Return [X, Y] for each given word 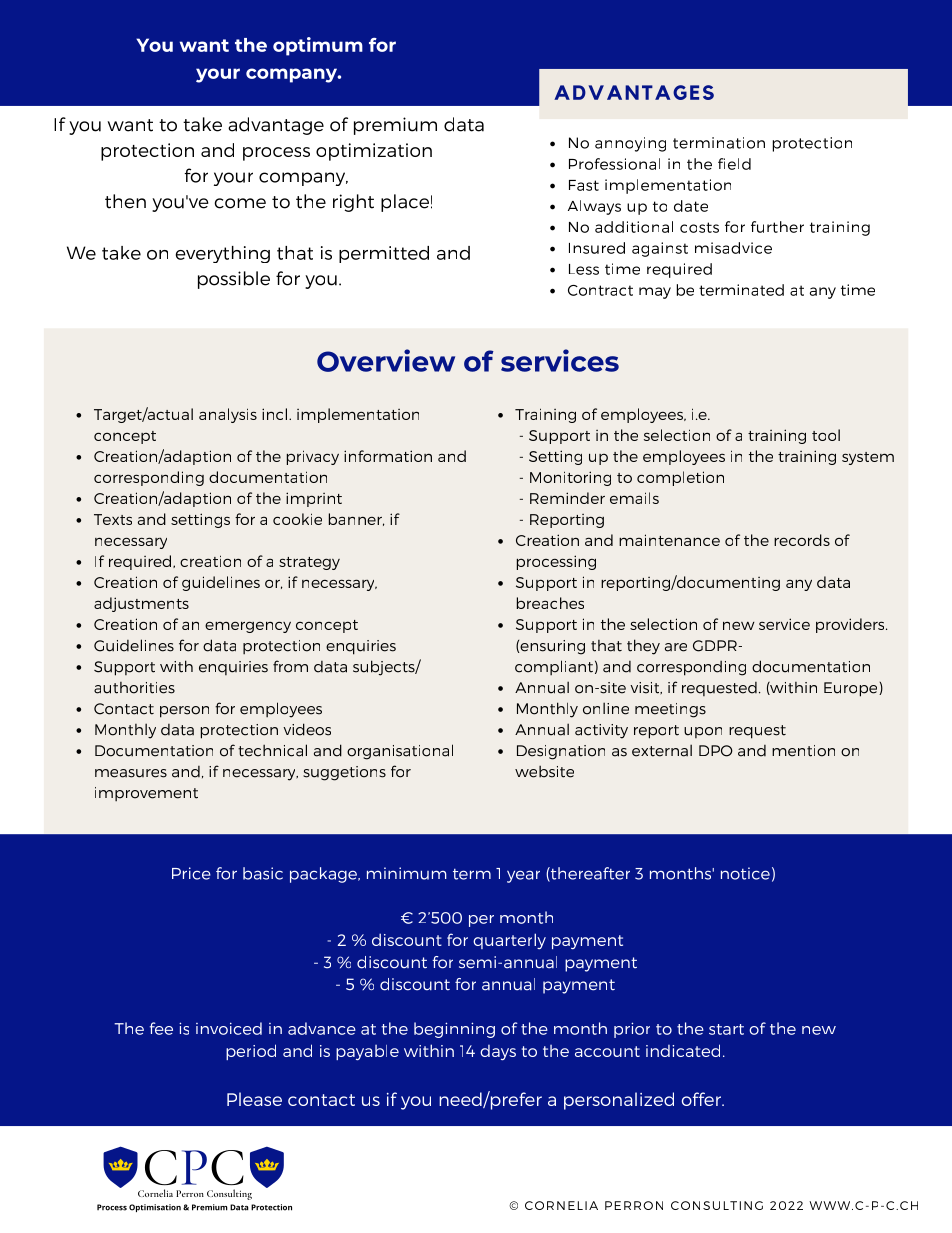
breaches [550, 603]
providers [851, 625]
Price [191, 873]
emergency [248, 627]
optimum [318, 46]
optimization [374, 152]
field [734, 164]
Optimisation [155, 1208]
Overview [386, 360]
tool [826, 435]
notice [745, 873]
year [523, 876]
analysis [228, 415]
